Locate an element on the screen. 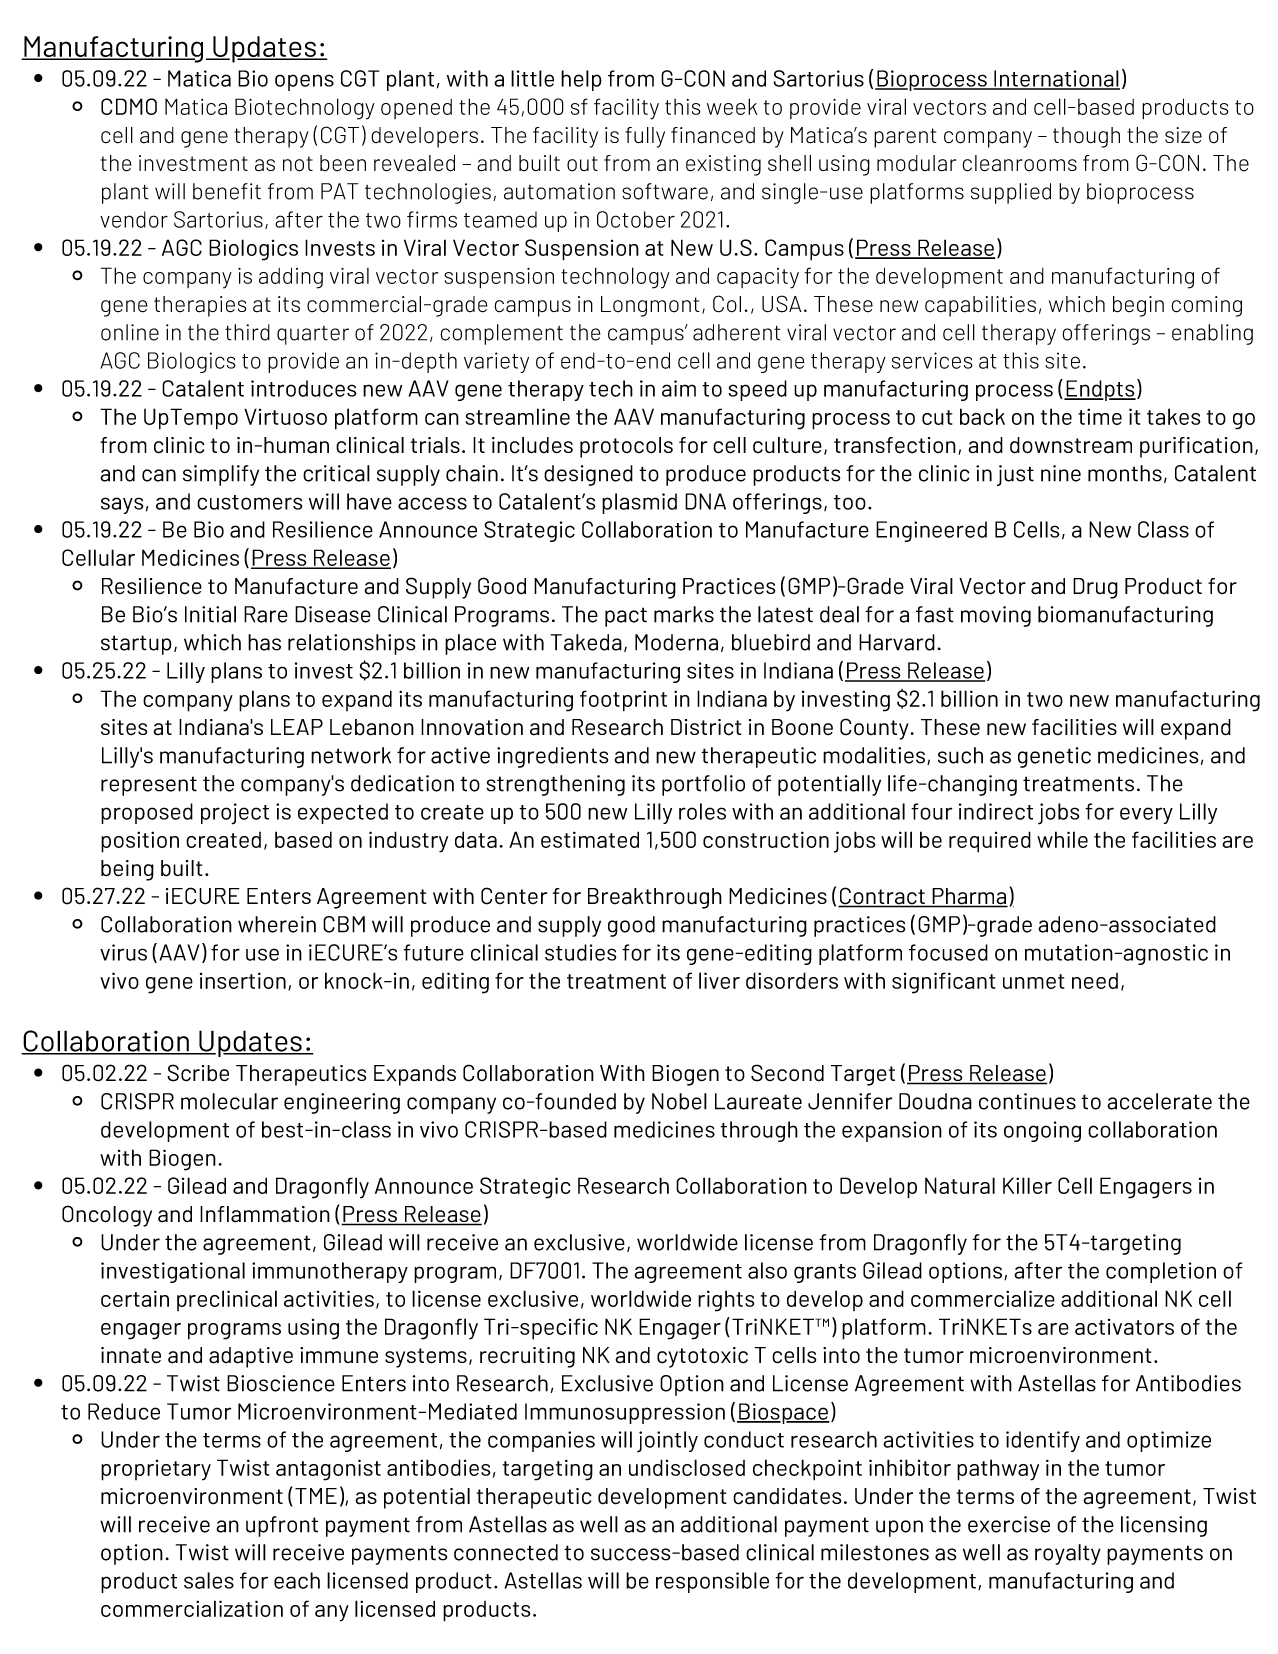 This screenshot has height=1654, width=1278. upfront is located at coordinates (282, 1526).
